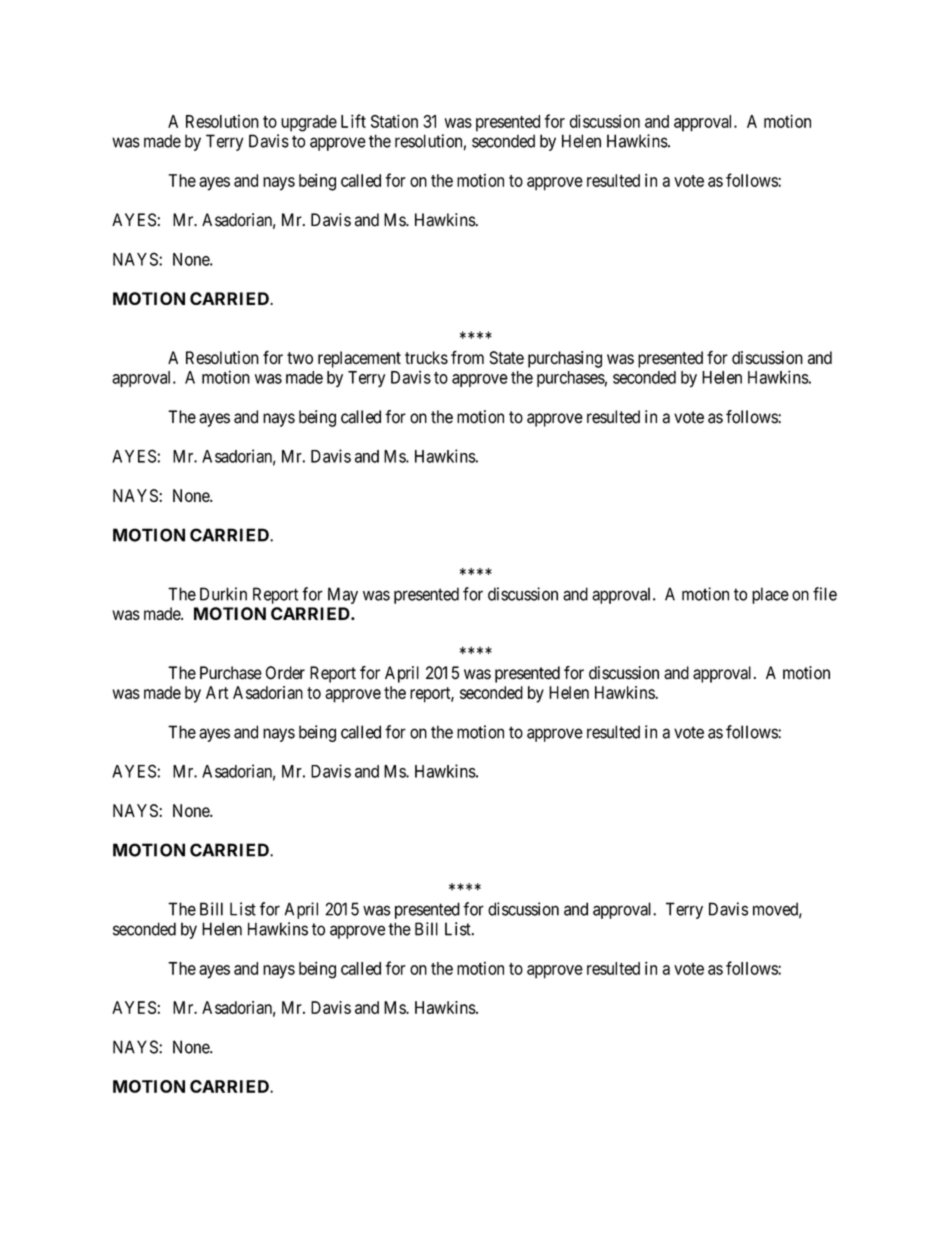  What do you see at coordinates (353, 121) in the screenshot?
I see `Lift` at bounding box center [353, 121].
